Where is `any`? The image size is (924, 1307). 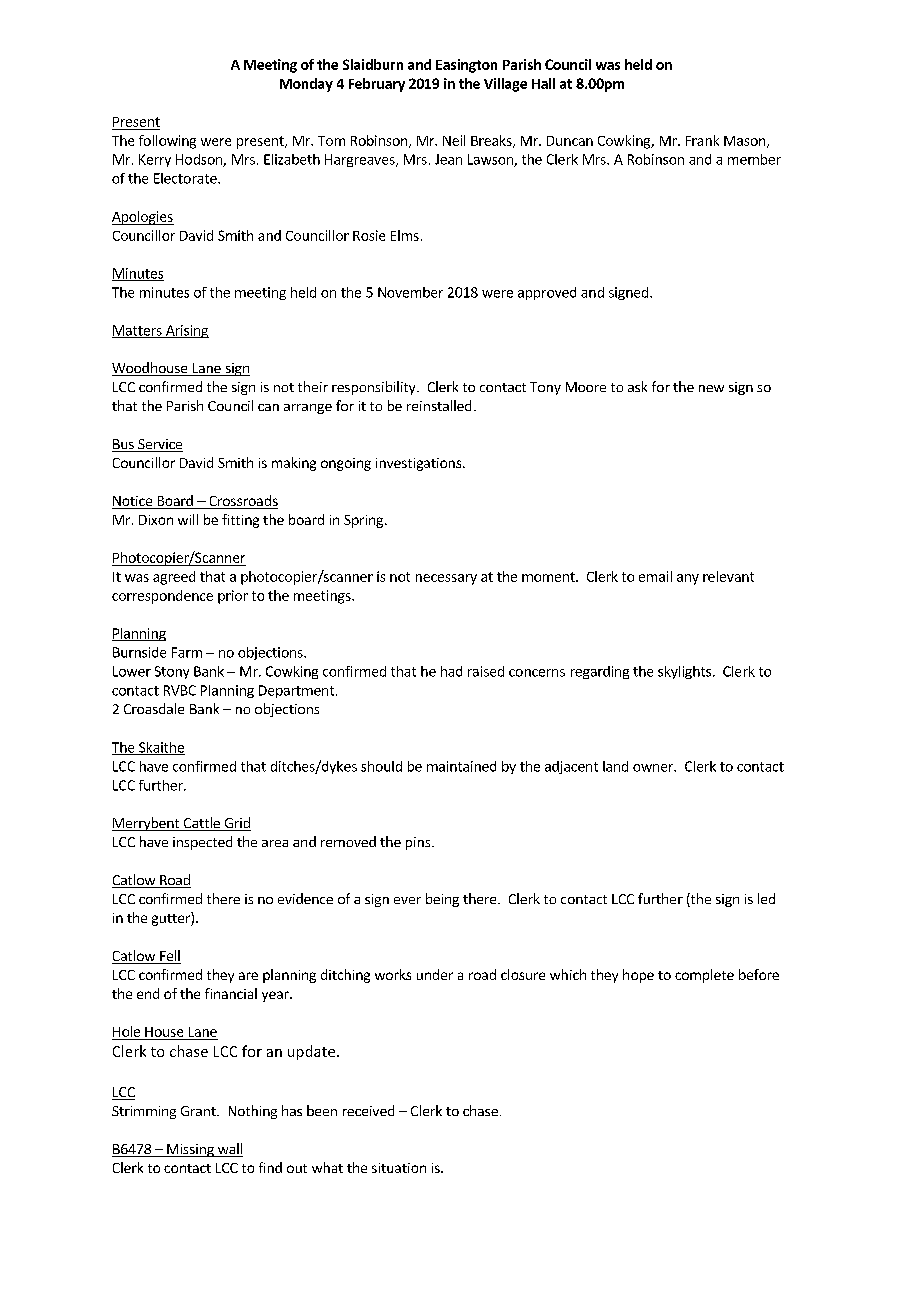
any is located at coordinates (688, 579).
